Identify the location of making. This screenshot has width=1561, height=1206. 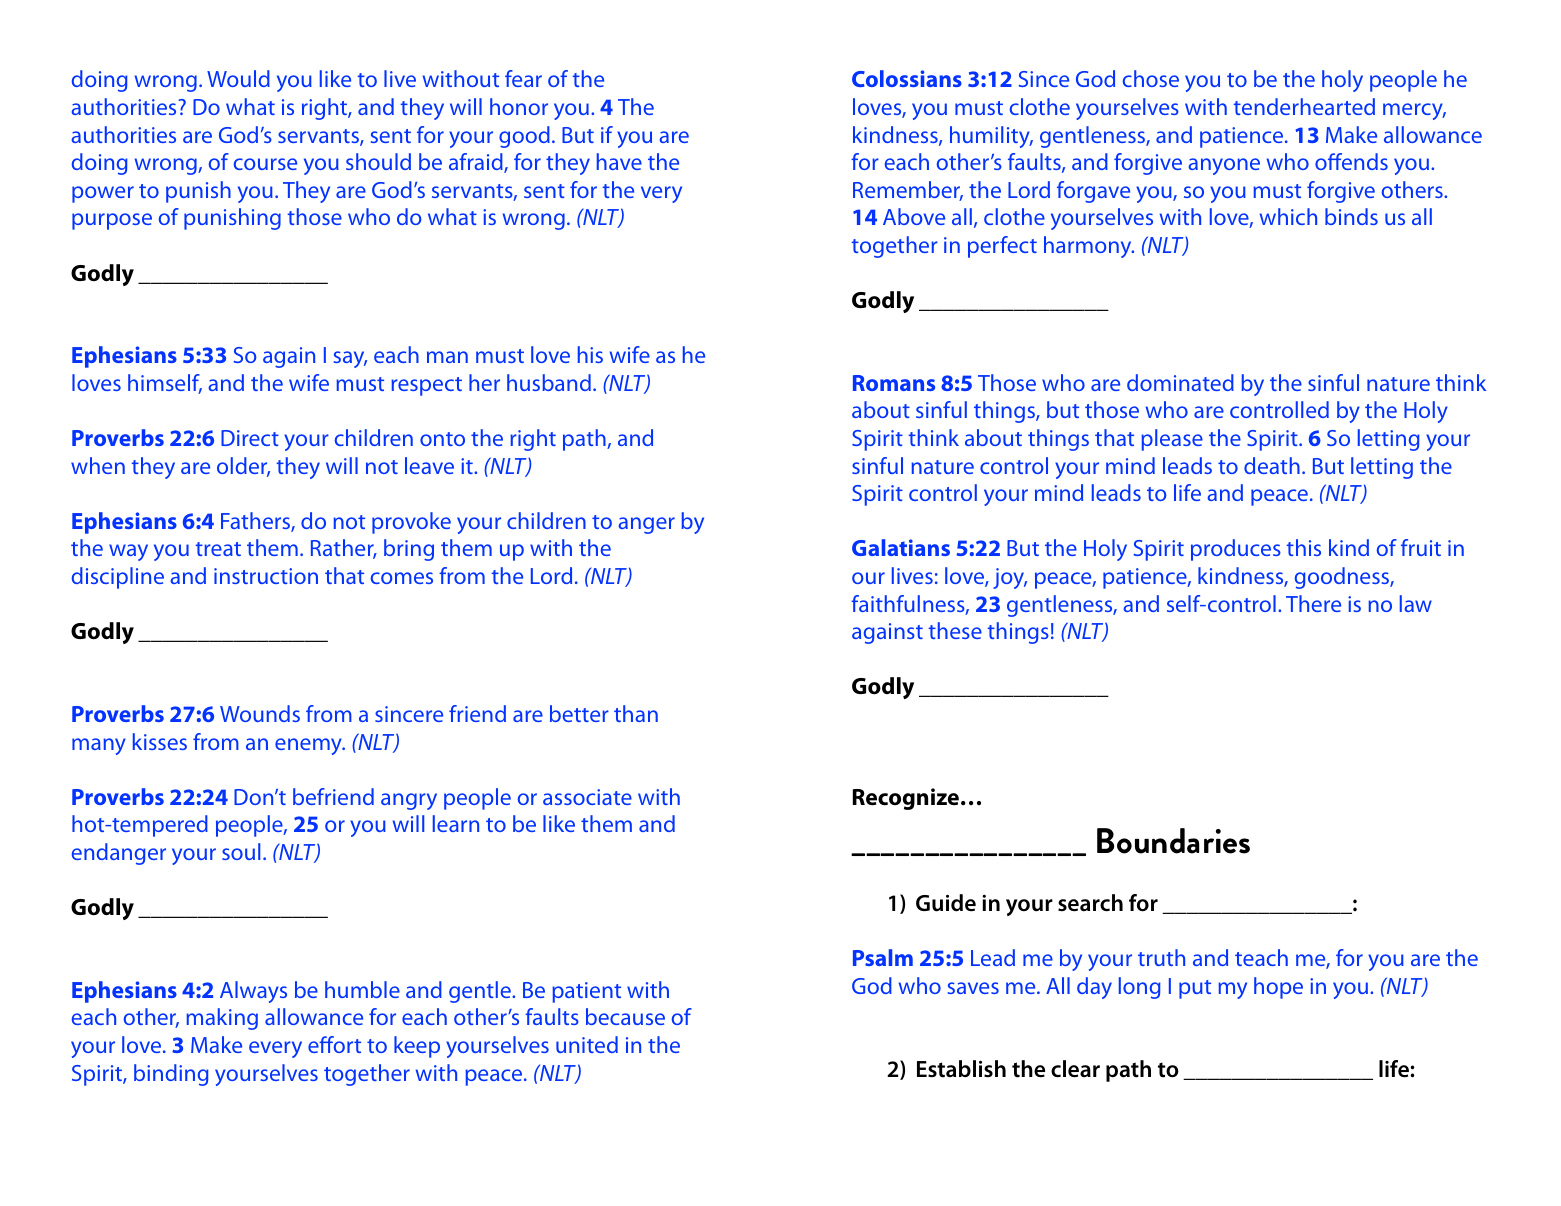
(222, 1019).
